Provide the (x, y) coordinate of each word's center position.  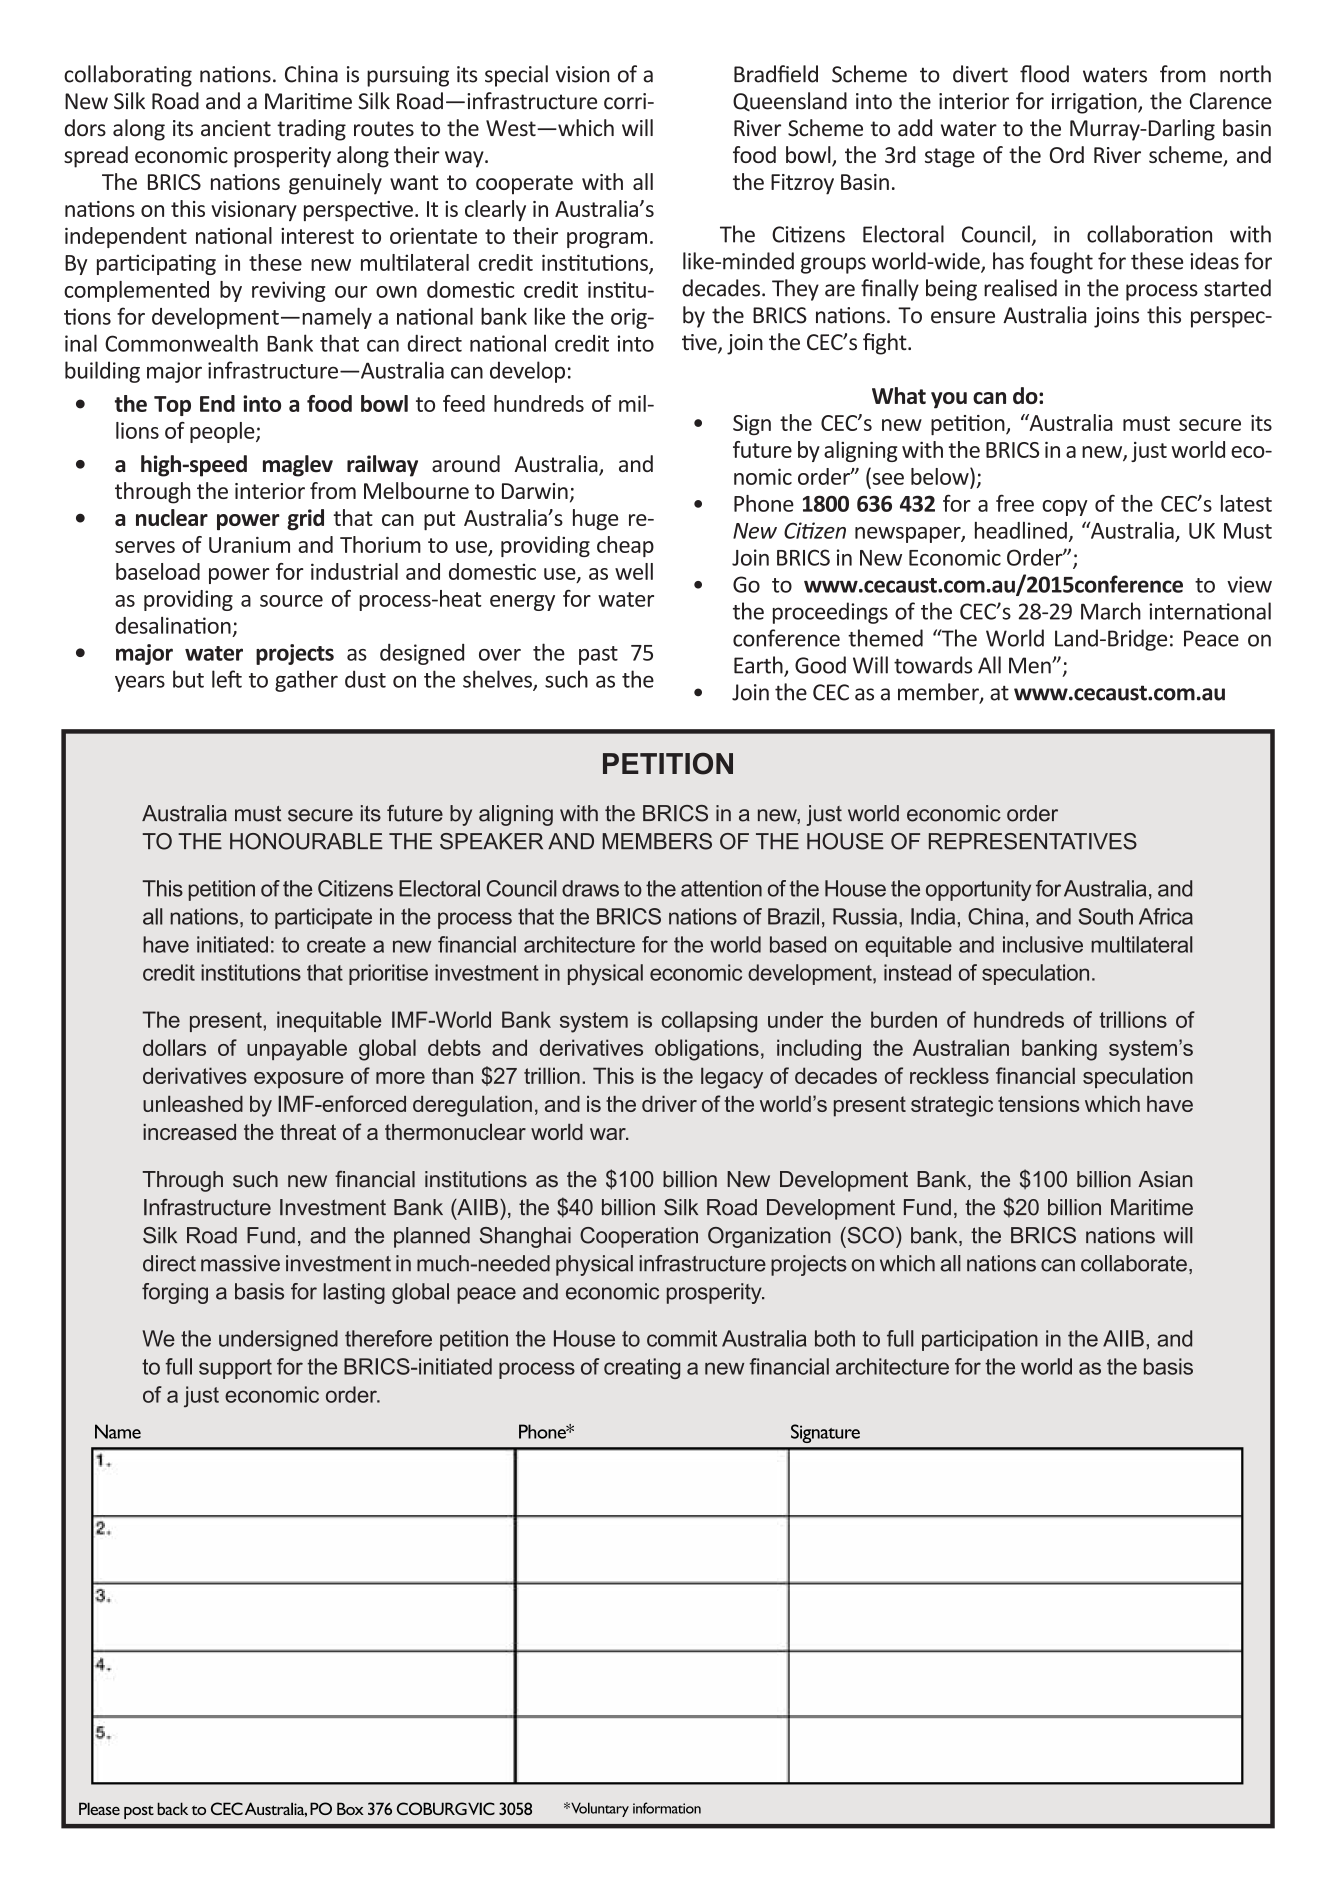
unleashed (193, 1103)
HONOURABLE (306, 841)
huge (595, 520)
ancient (236, 128)
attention (721, 888)
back (172, 1808)
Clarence (1231, 101)
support (235, 1369)
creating (642, 1368)
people (223, 432)
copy (1065, 508)
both (835, 1338)
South (1105, 916)
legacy (732, 1078)
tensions (1038, 1104)
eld (804, 74)
